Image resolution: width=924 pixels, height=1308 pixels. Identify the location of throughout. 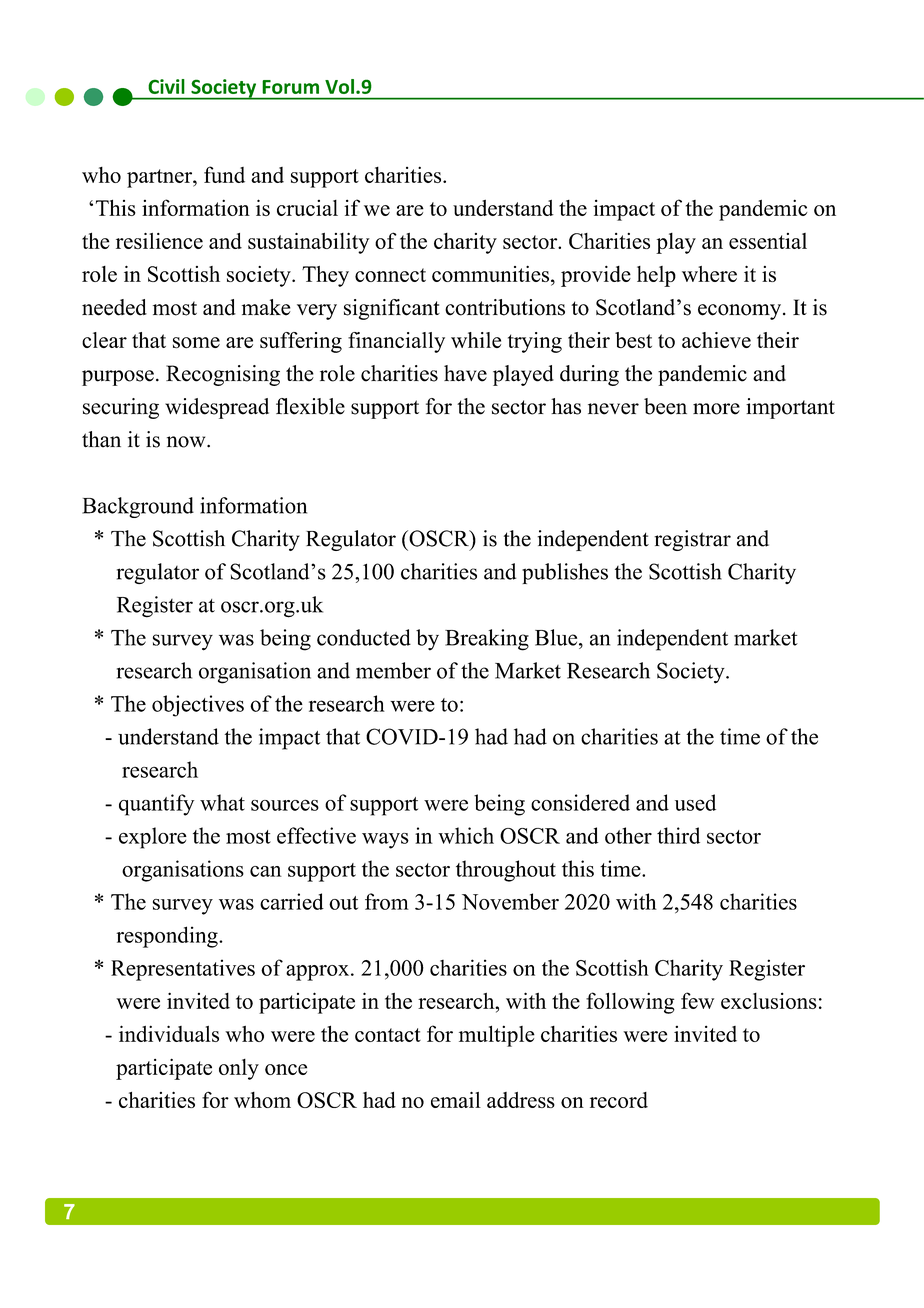
(506, 871).
